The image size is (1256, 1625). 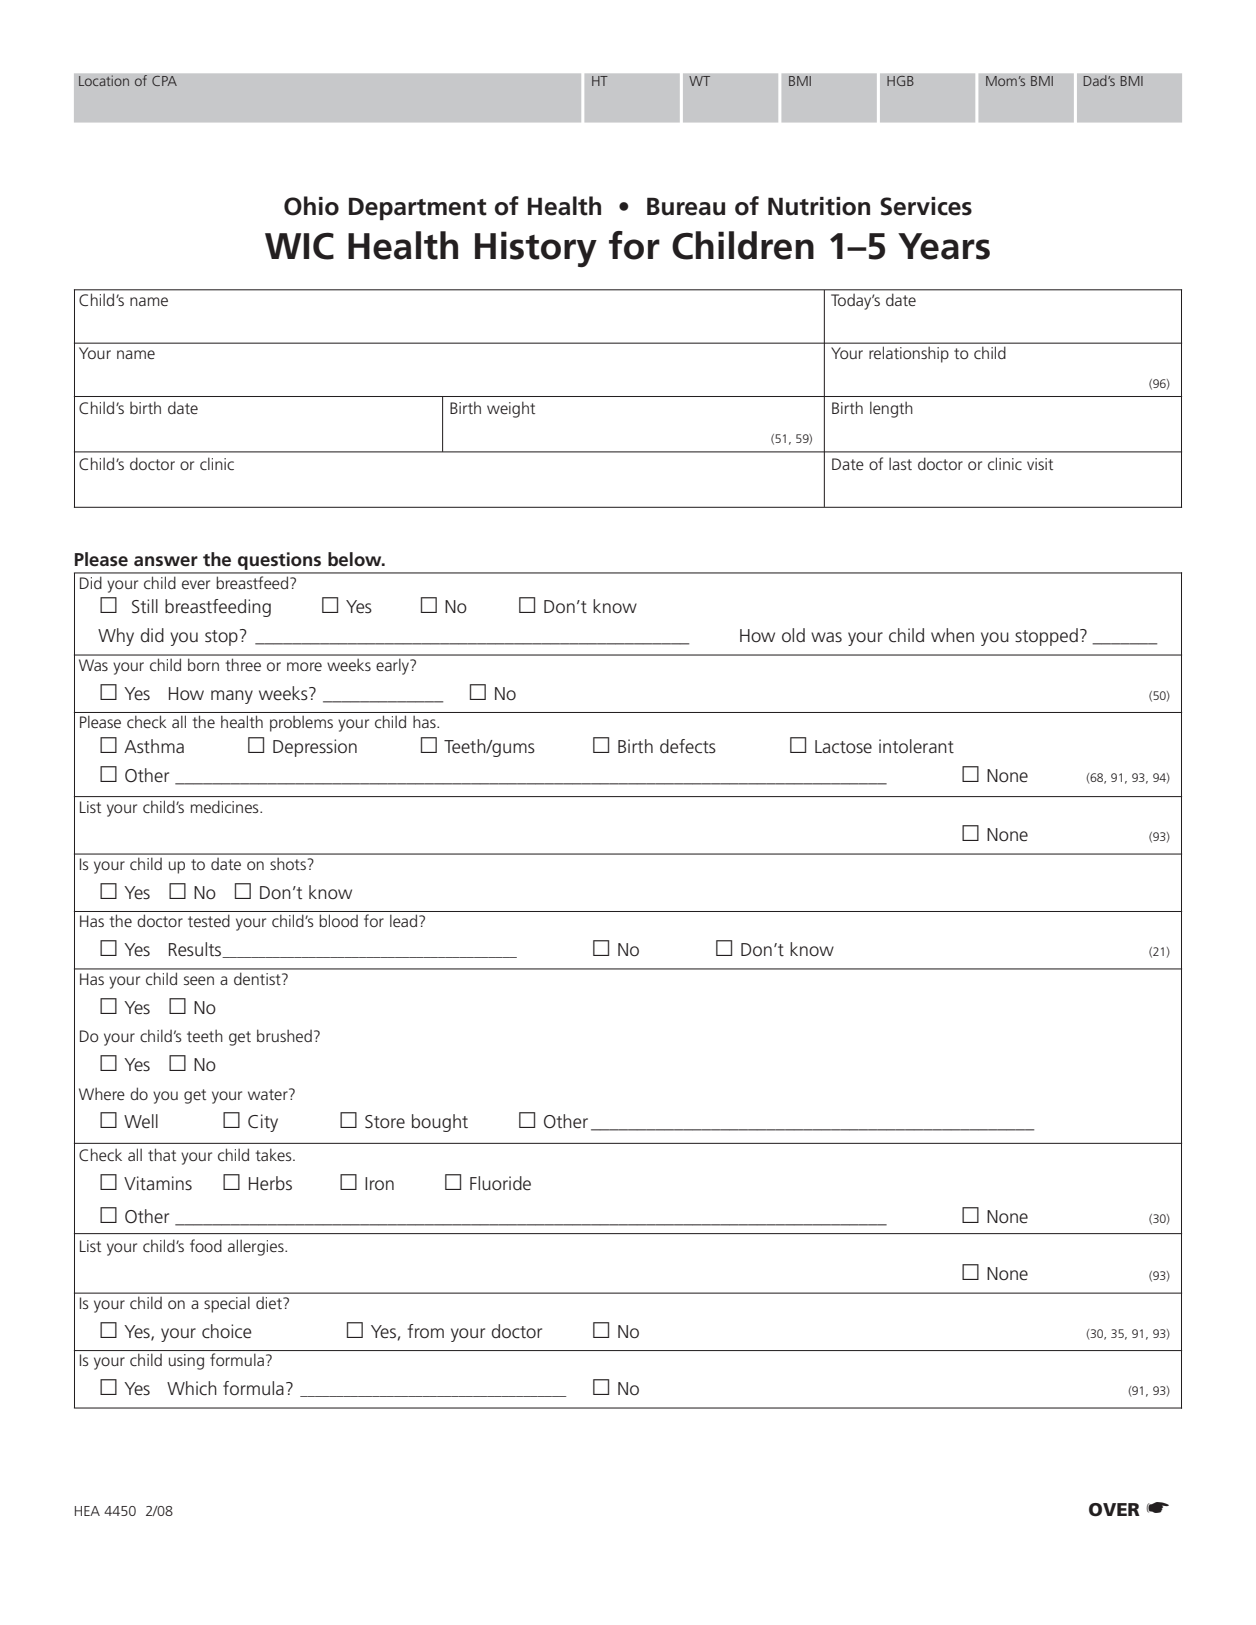 What do you see at coordinates (688, 746) in the page?
I see `defects` at bounding box center [688, 746].
